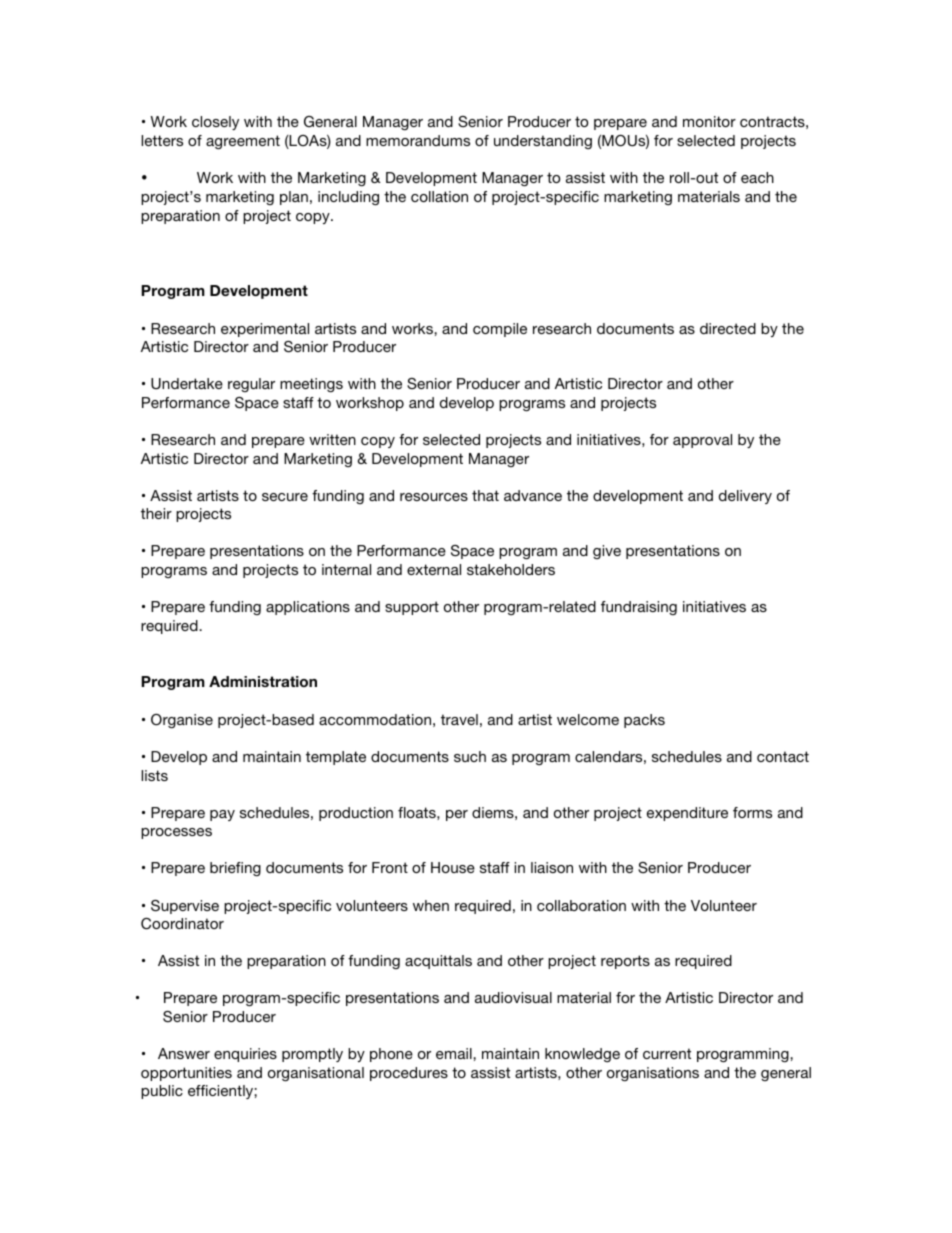  I want to click on monitor, so click(709, 121).
